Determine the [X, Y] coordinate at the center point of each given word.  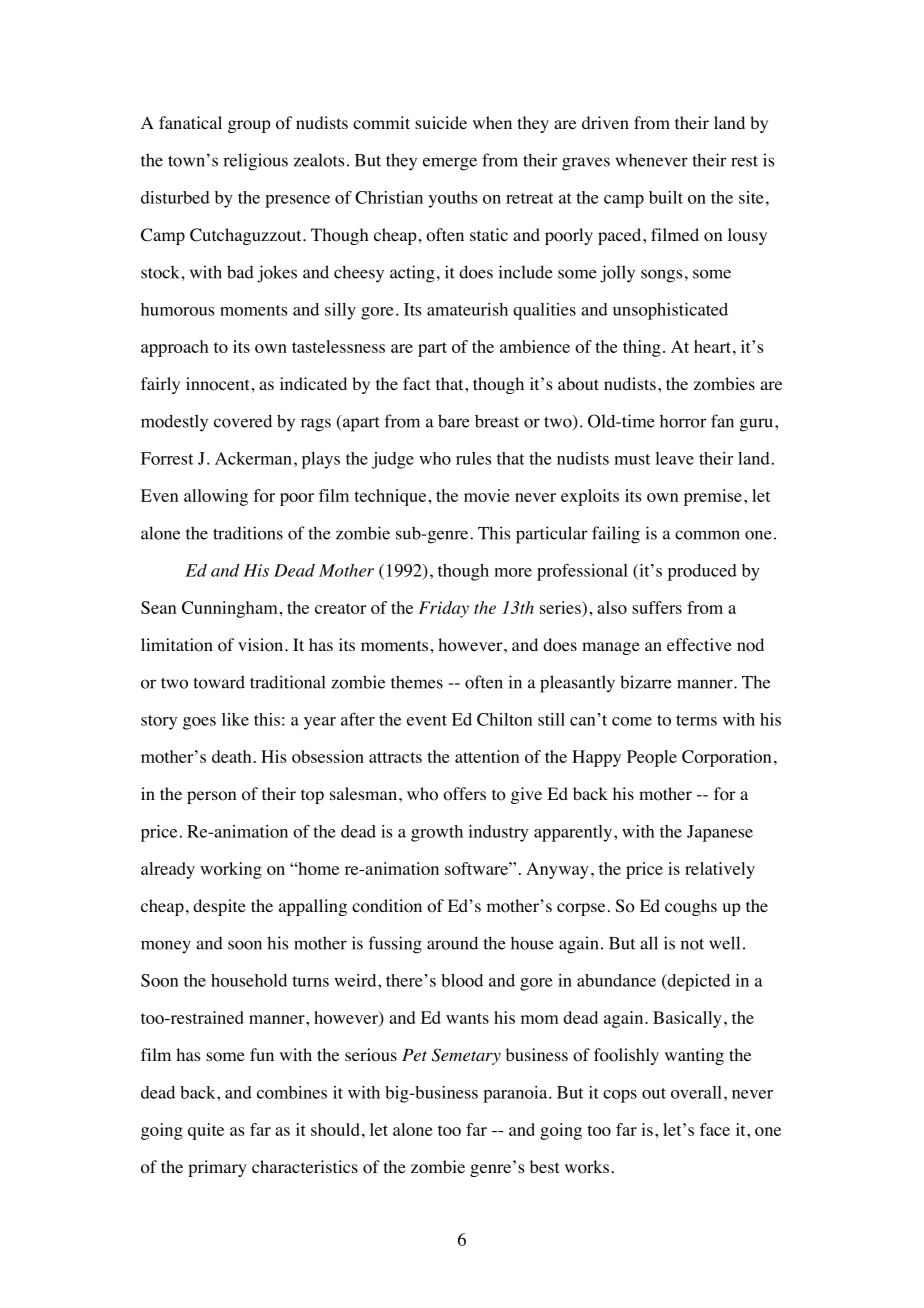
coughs [691, 907]
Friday [444, 609]
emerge [450, 164]
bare [454, 421]
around [452, 943]
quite [206, 1131]
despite [219, 907]
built [666, 197]
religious [255, 162]
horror [683, 421]
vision [262, 645]
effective [699, 644]
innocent [217, 384]
